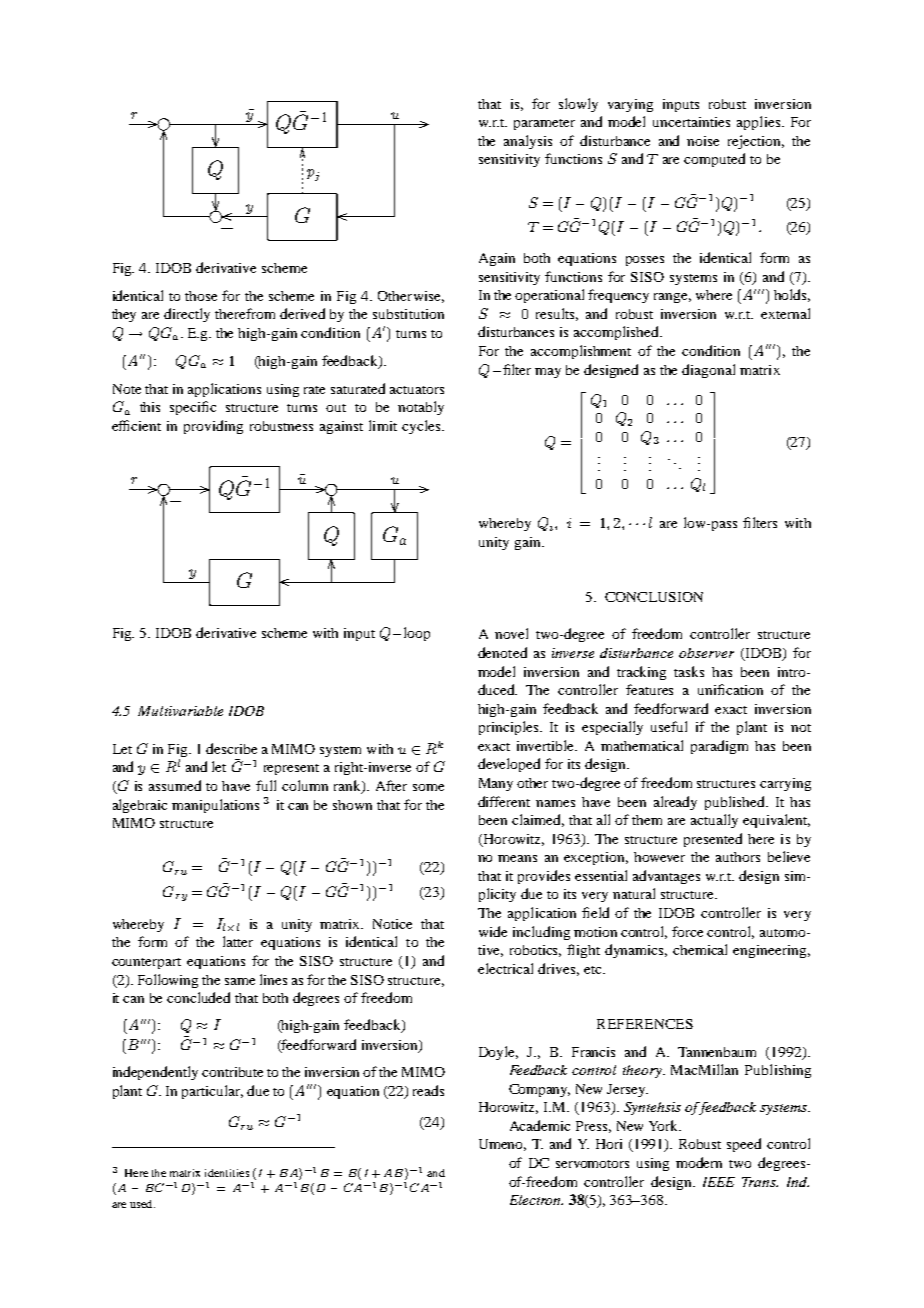 Image resolution: width=924 pixels, height=1308 pixels. I want to click on cycles, so click(422, 427).
